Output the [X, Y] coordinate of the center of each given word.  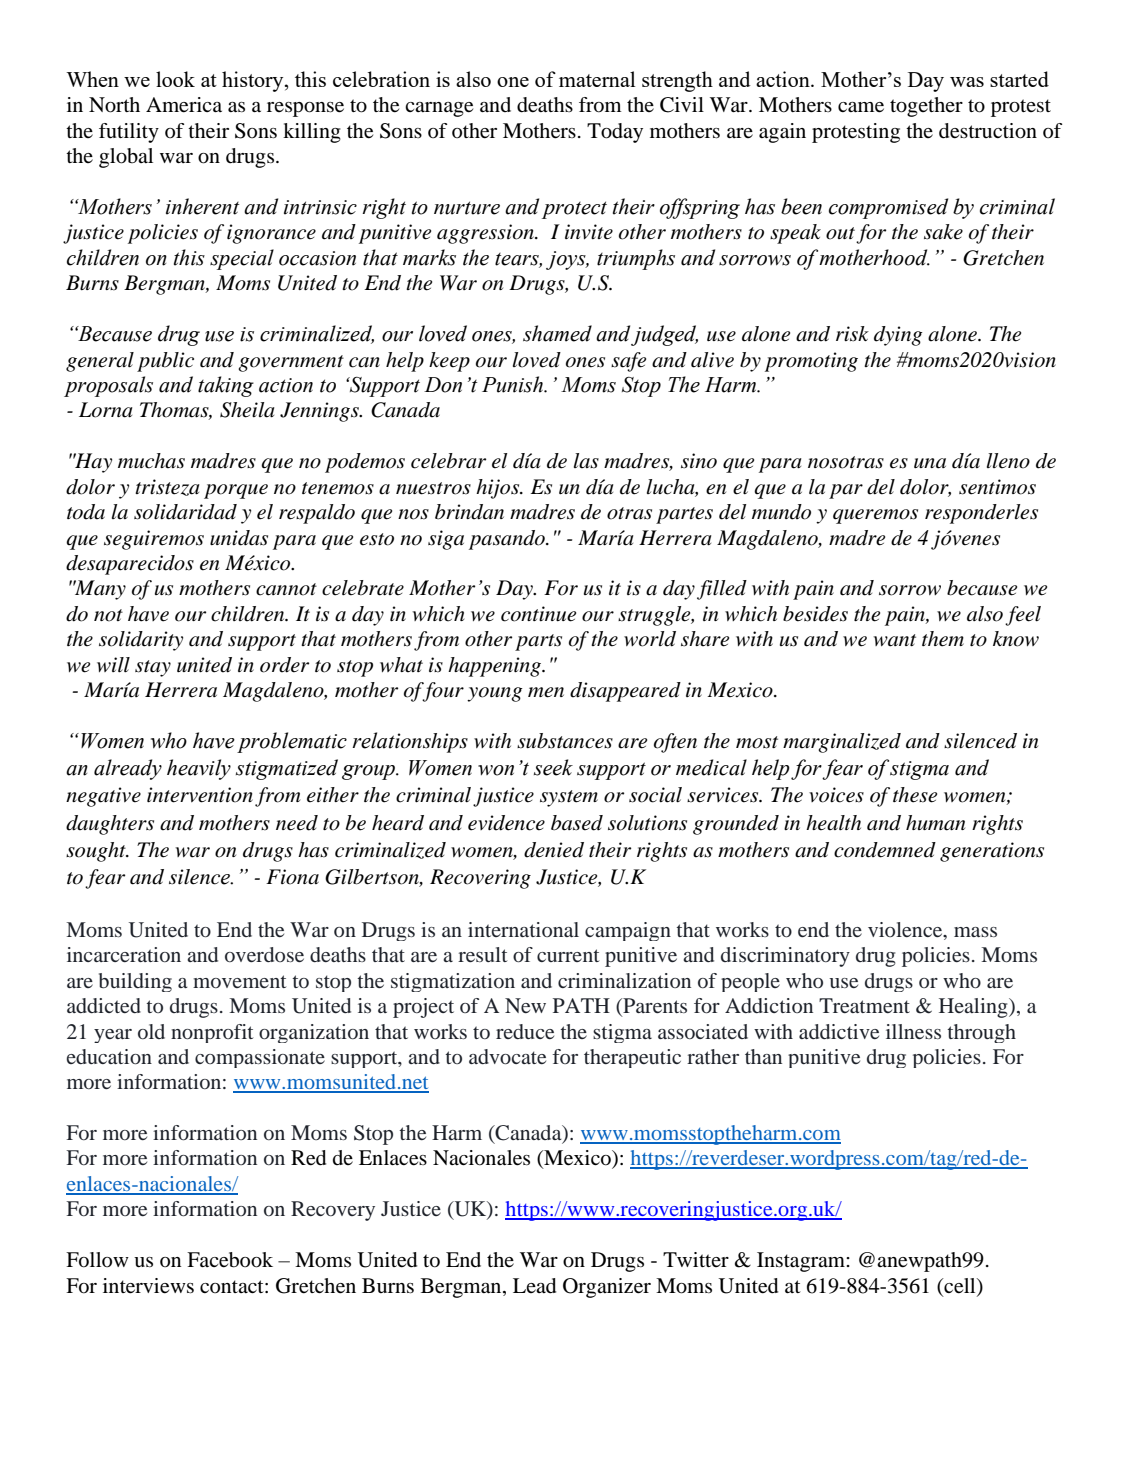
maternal [597, 79]
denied [554, 850]
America [184, 105]
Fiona [292, 877]
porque [236, 491]
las [586, 461]
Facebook [230, 1260]
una [930, 463]
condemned [885, 850]
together [926, 107]
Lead [534, 1286]
